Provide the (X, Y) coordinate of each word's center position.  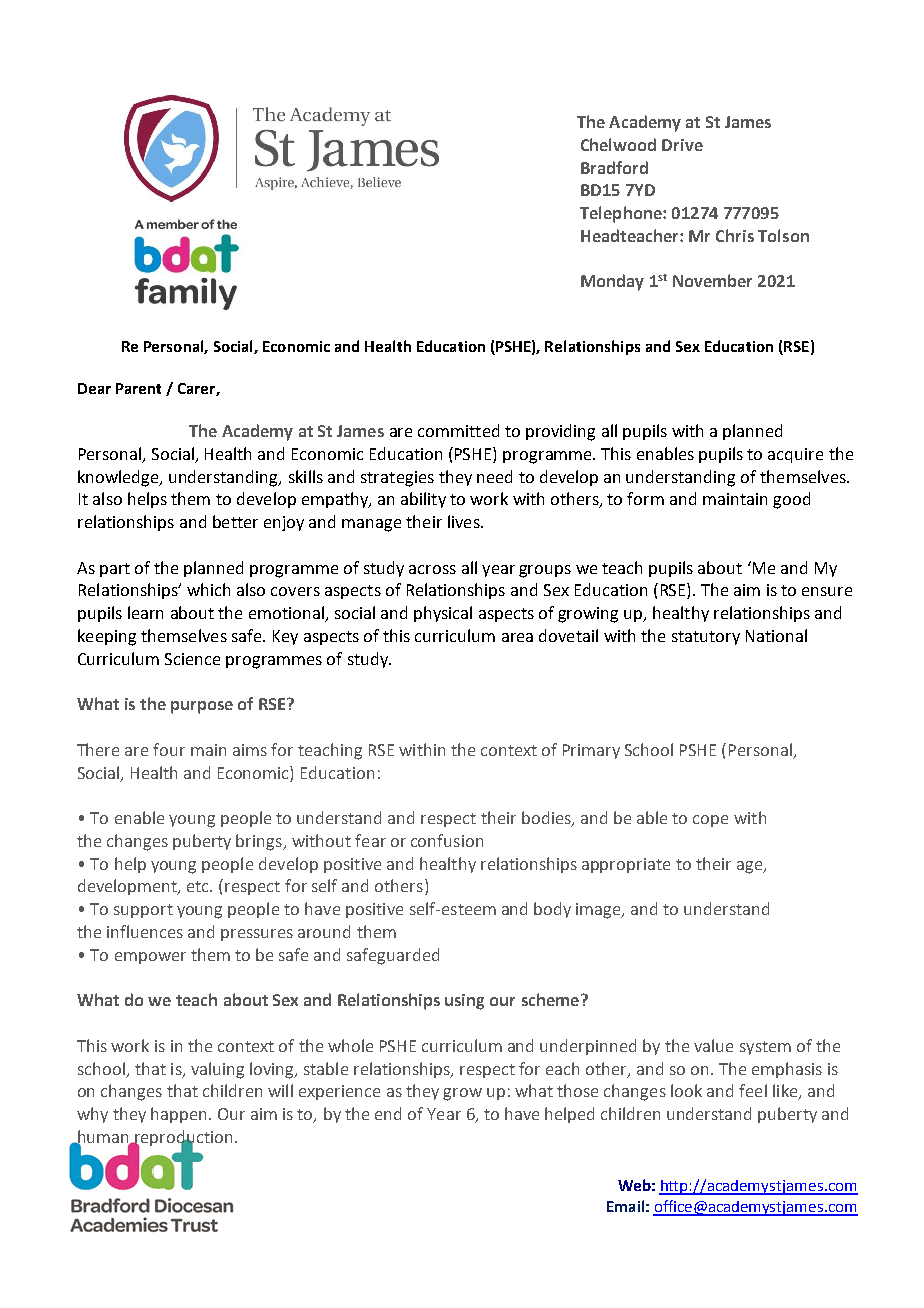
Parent (138, 388)
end (388, 1113)
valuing (217, 1070)
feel (753, 1090)
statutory (706, 638)
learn (145, 612)
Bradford (614, 167)
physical (443, 614)
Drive (682, 145)
